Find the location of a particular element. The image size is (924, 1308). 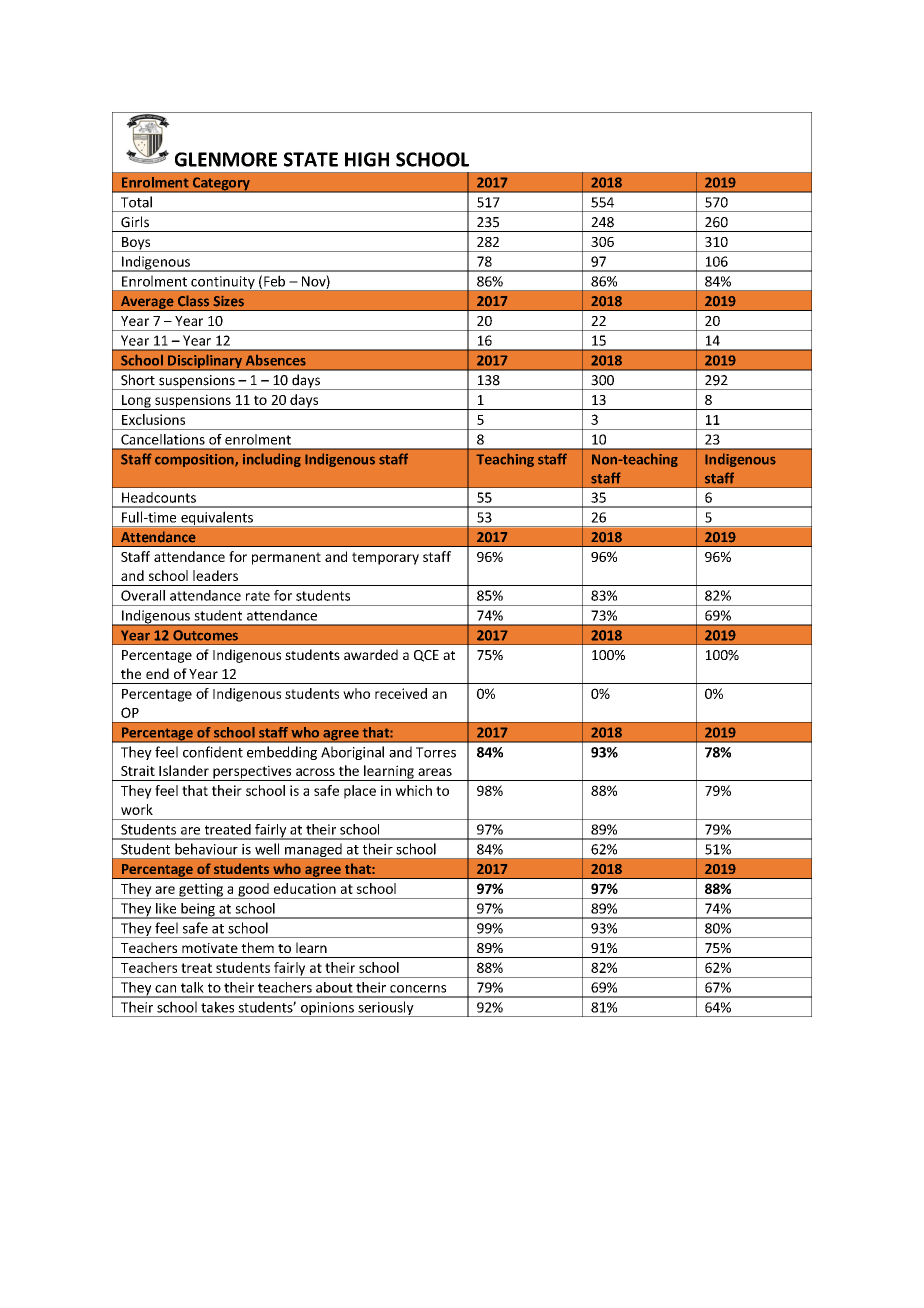

concerns is located at coordinates (418, 989).
